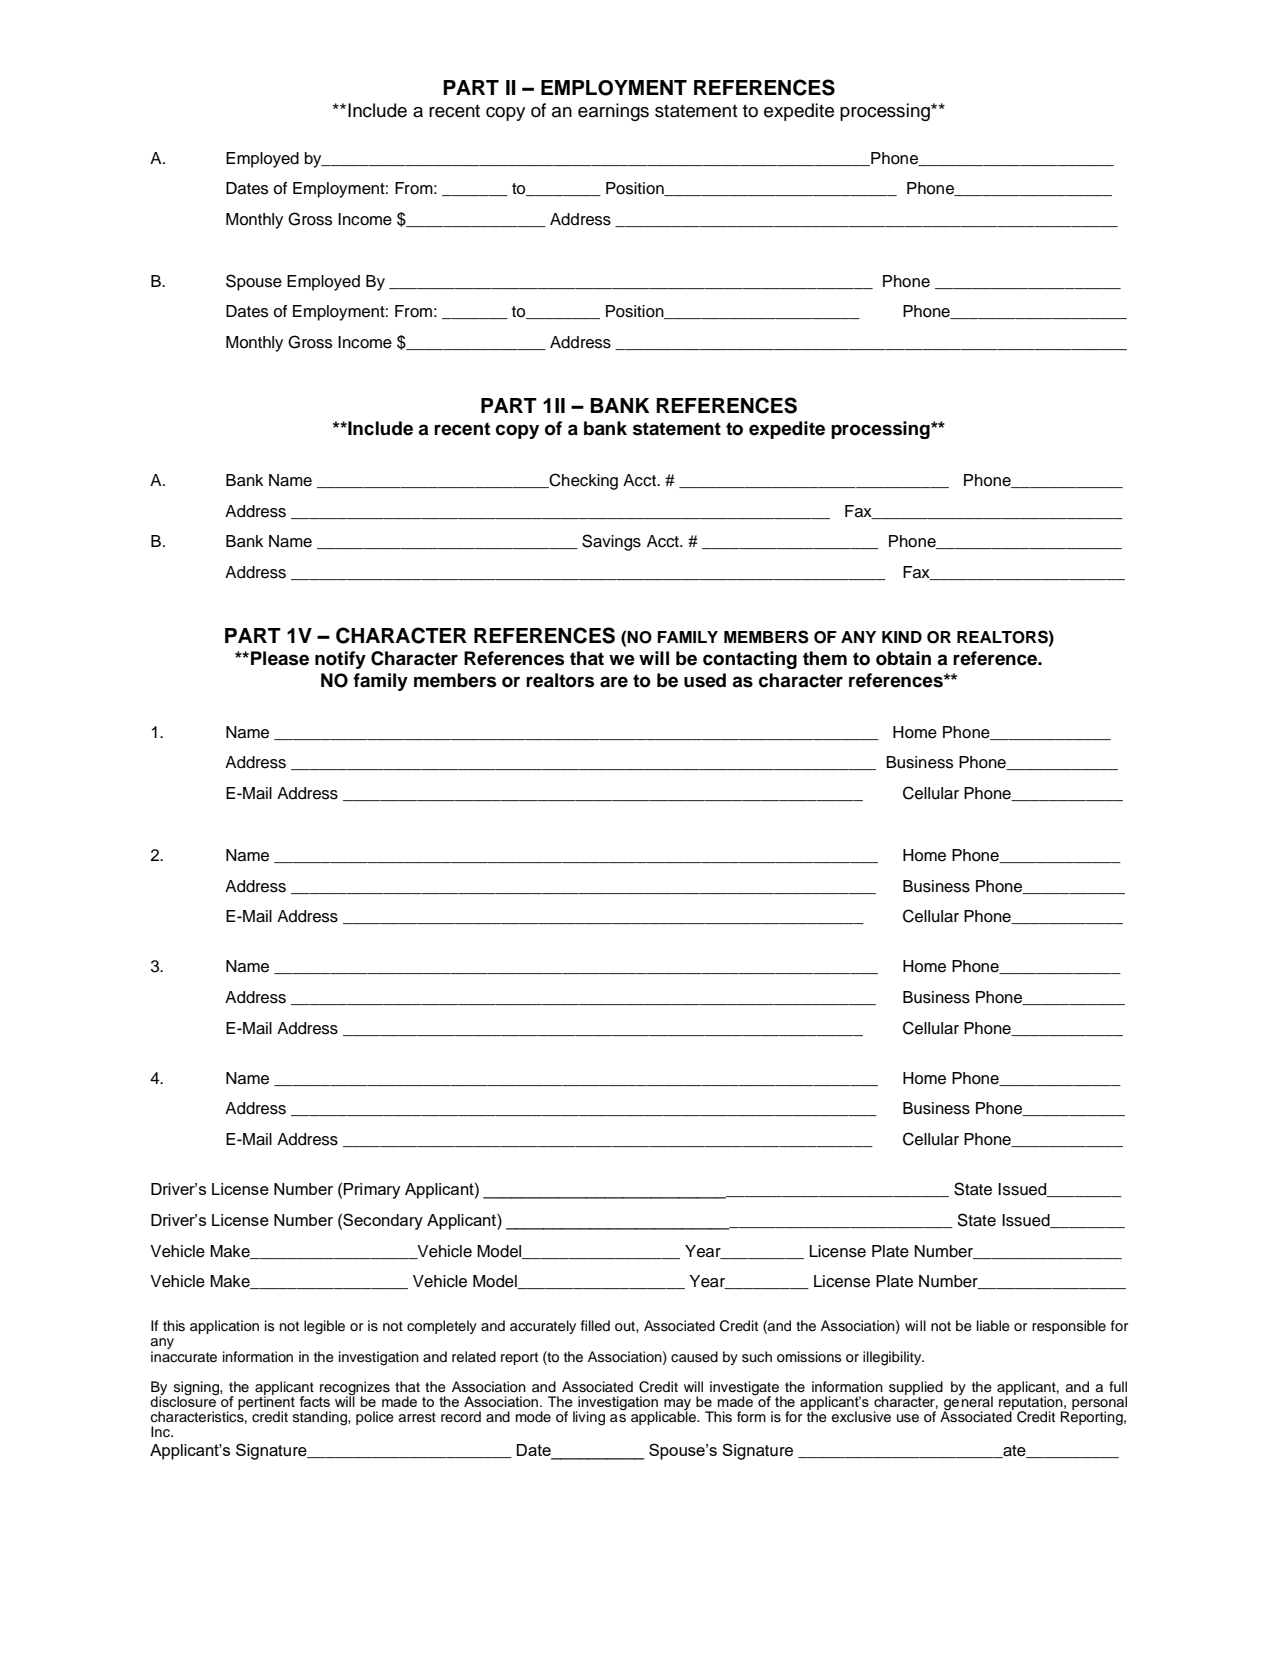 This document has width=1278, height=1654. I want to click on notify, so click(340, 660).
